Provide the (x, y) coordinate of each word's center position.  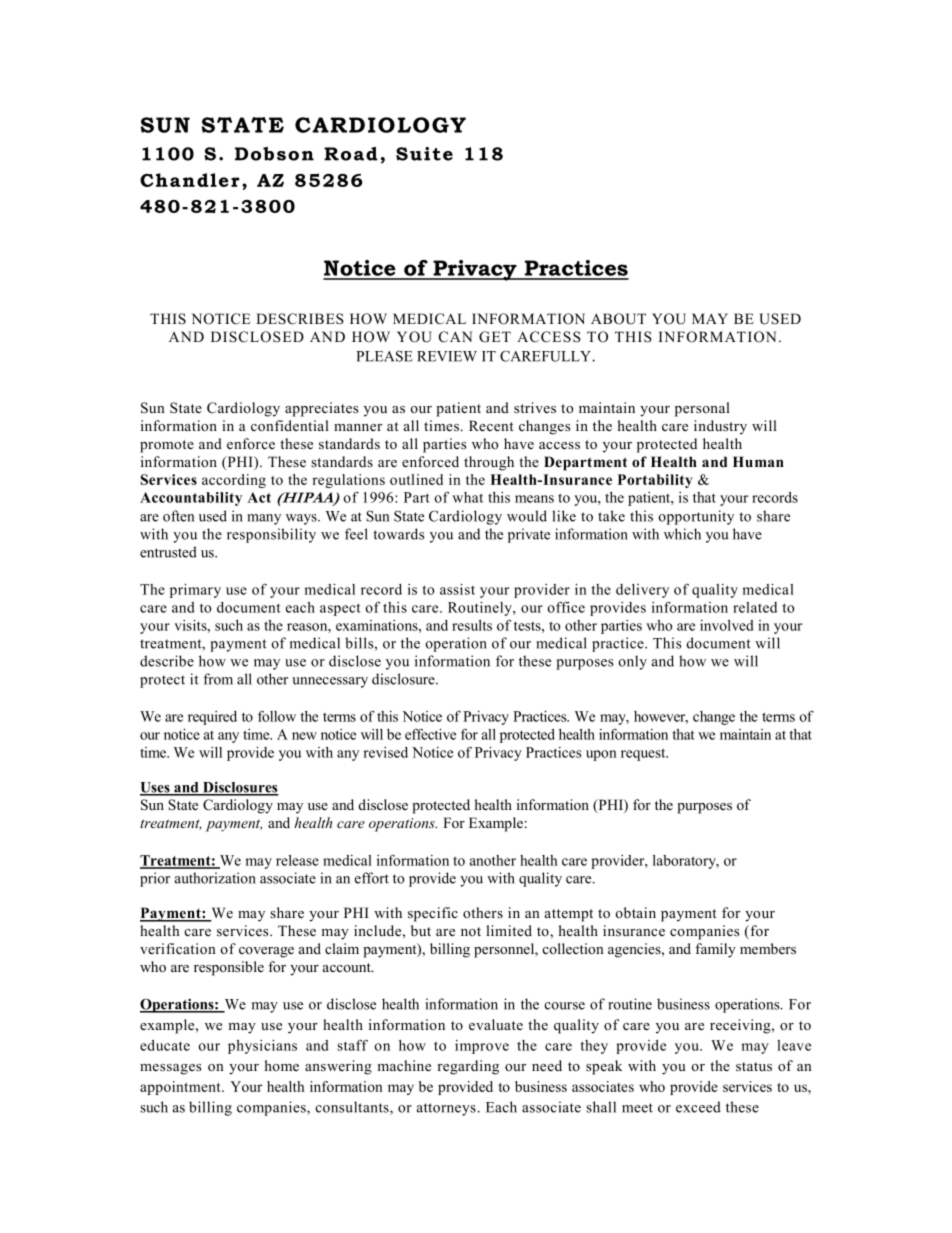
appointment (181, 1088)
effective (430, 734)
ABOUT (618, 319)
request (644, 754)
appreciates (321, 409)
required (212, 718)
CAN (455, 337)
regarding (468, 1067)
